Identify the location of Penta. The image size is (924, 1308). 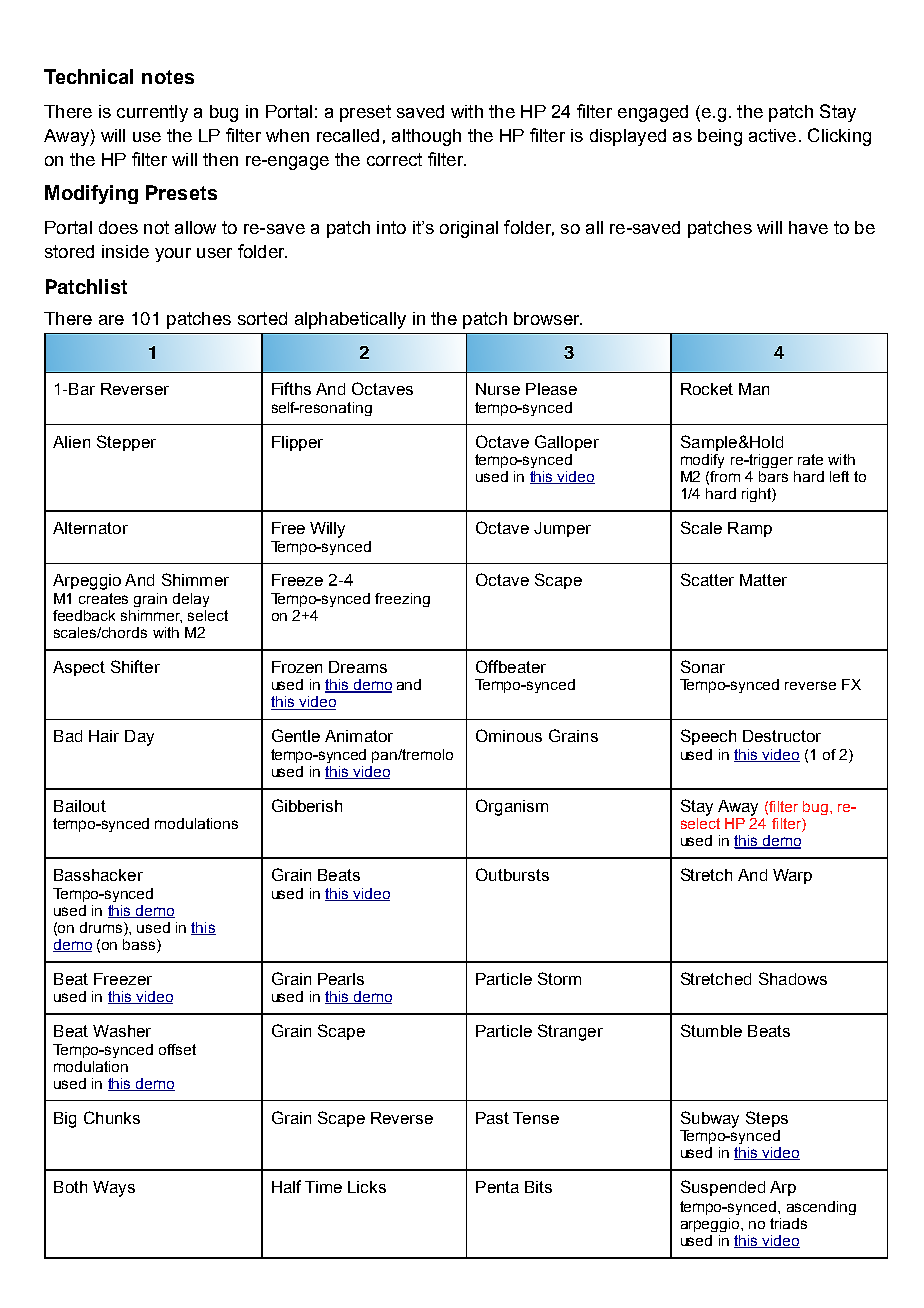
(497, 1187).
